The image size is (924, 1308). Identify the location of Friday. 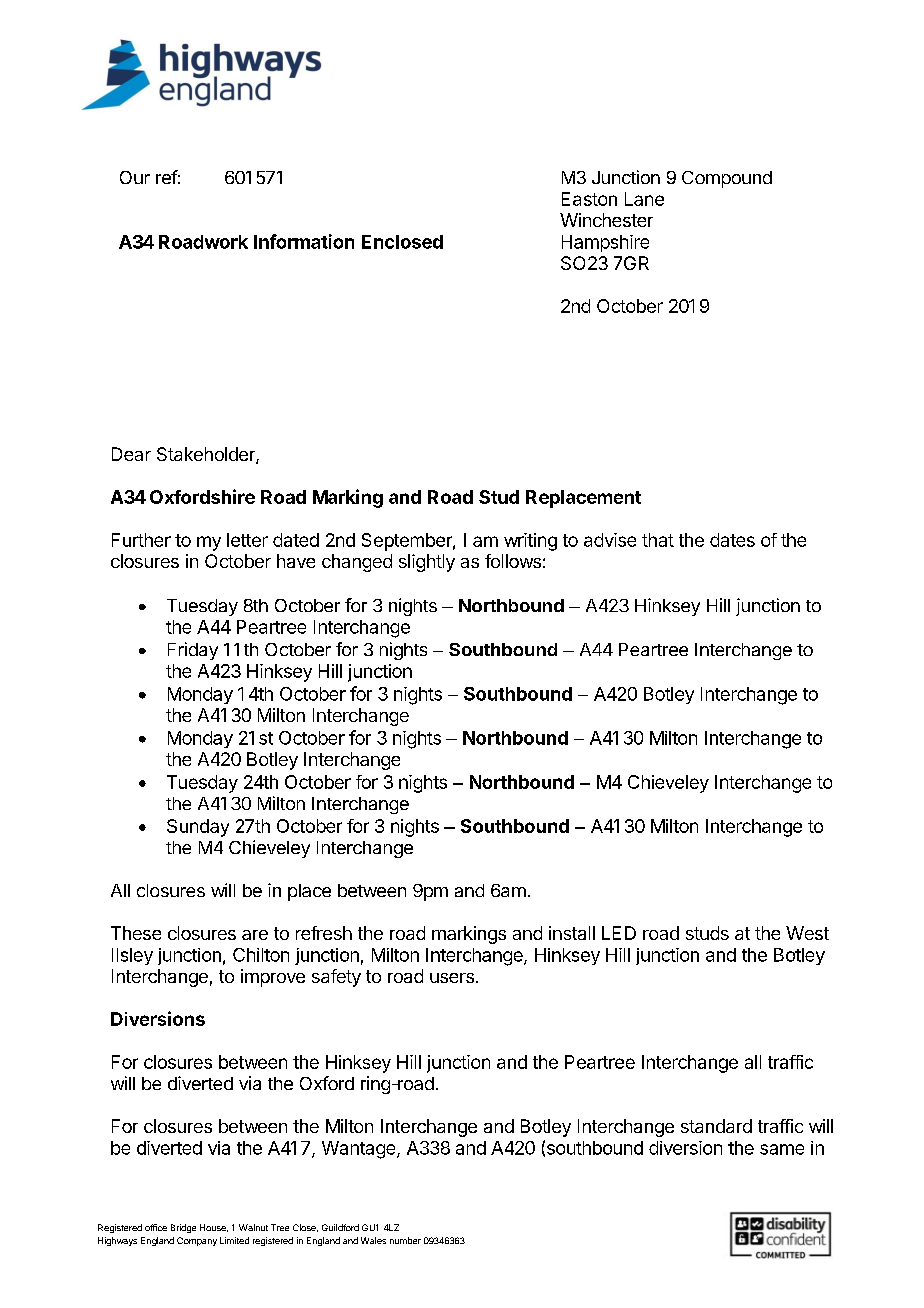
(193, 651).
